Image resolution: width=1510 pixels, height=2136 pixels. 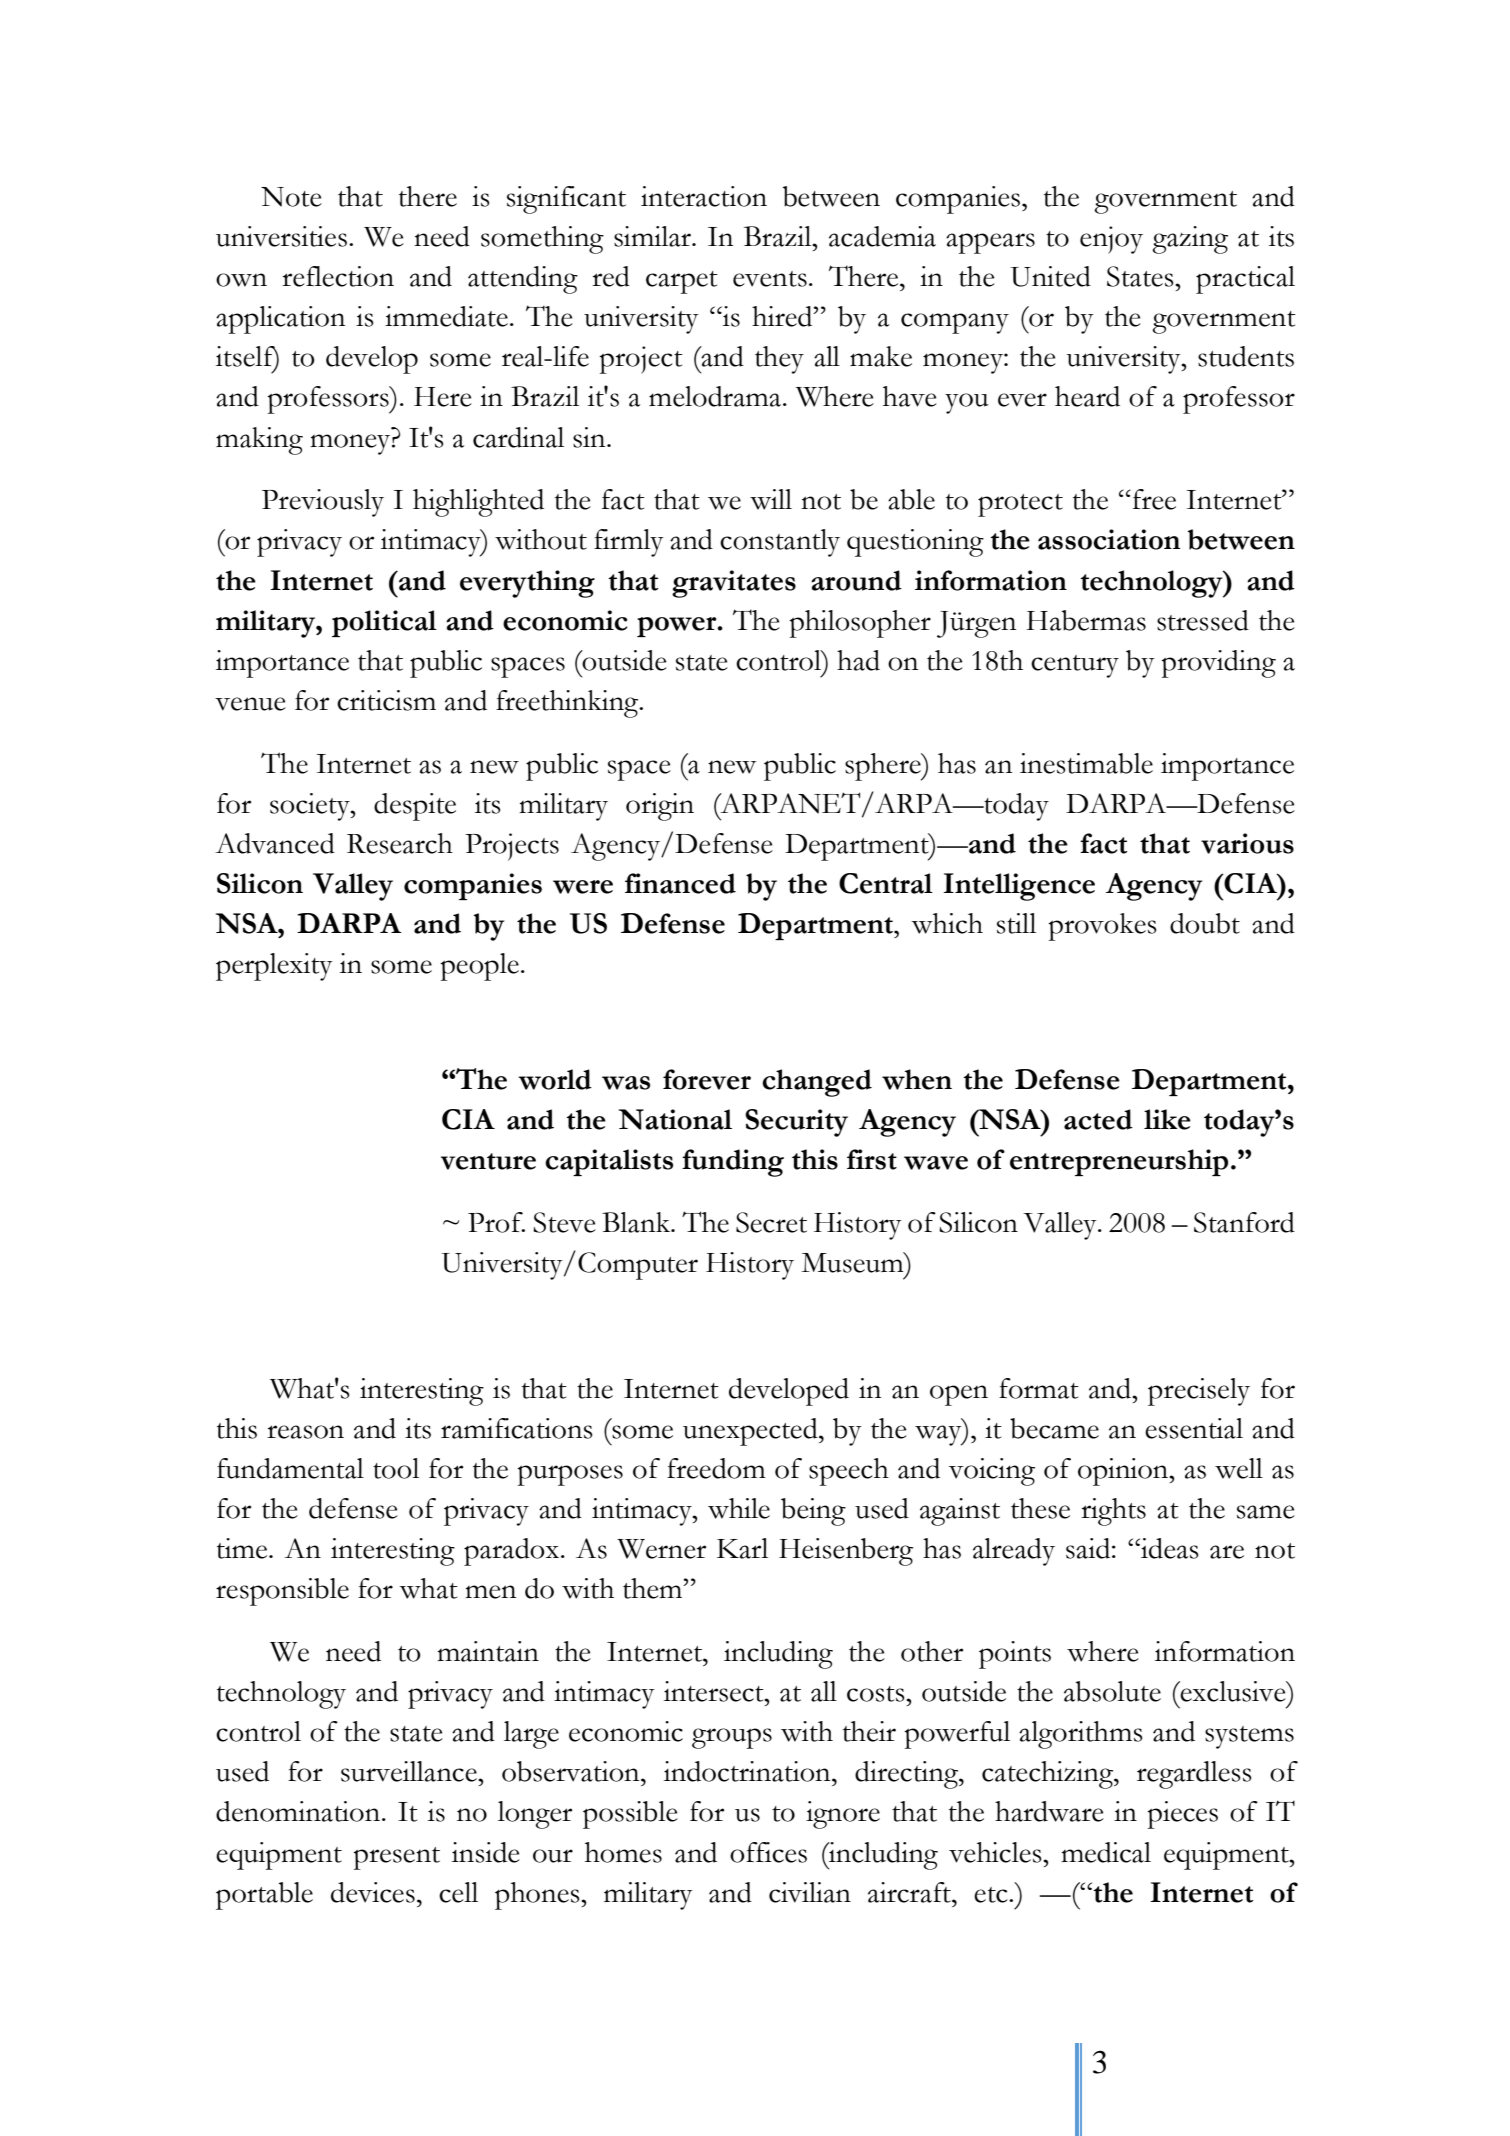 What do you see at coordinates (396, 1858) in the screenshot?
I see `present` at bounding box center [396, 1858].
